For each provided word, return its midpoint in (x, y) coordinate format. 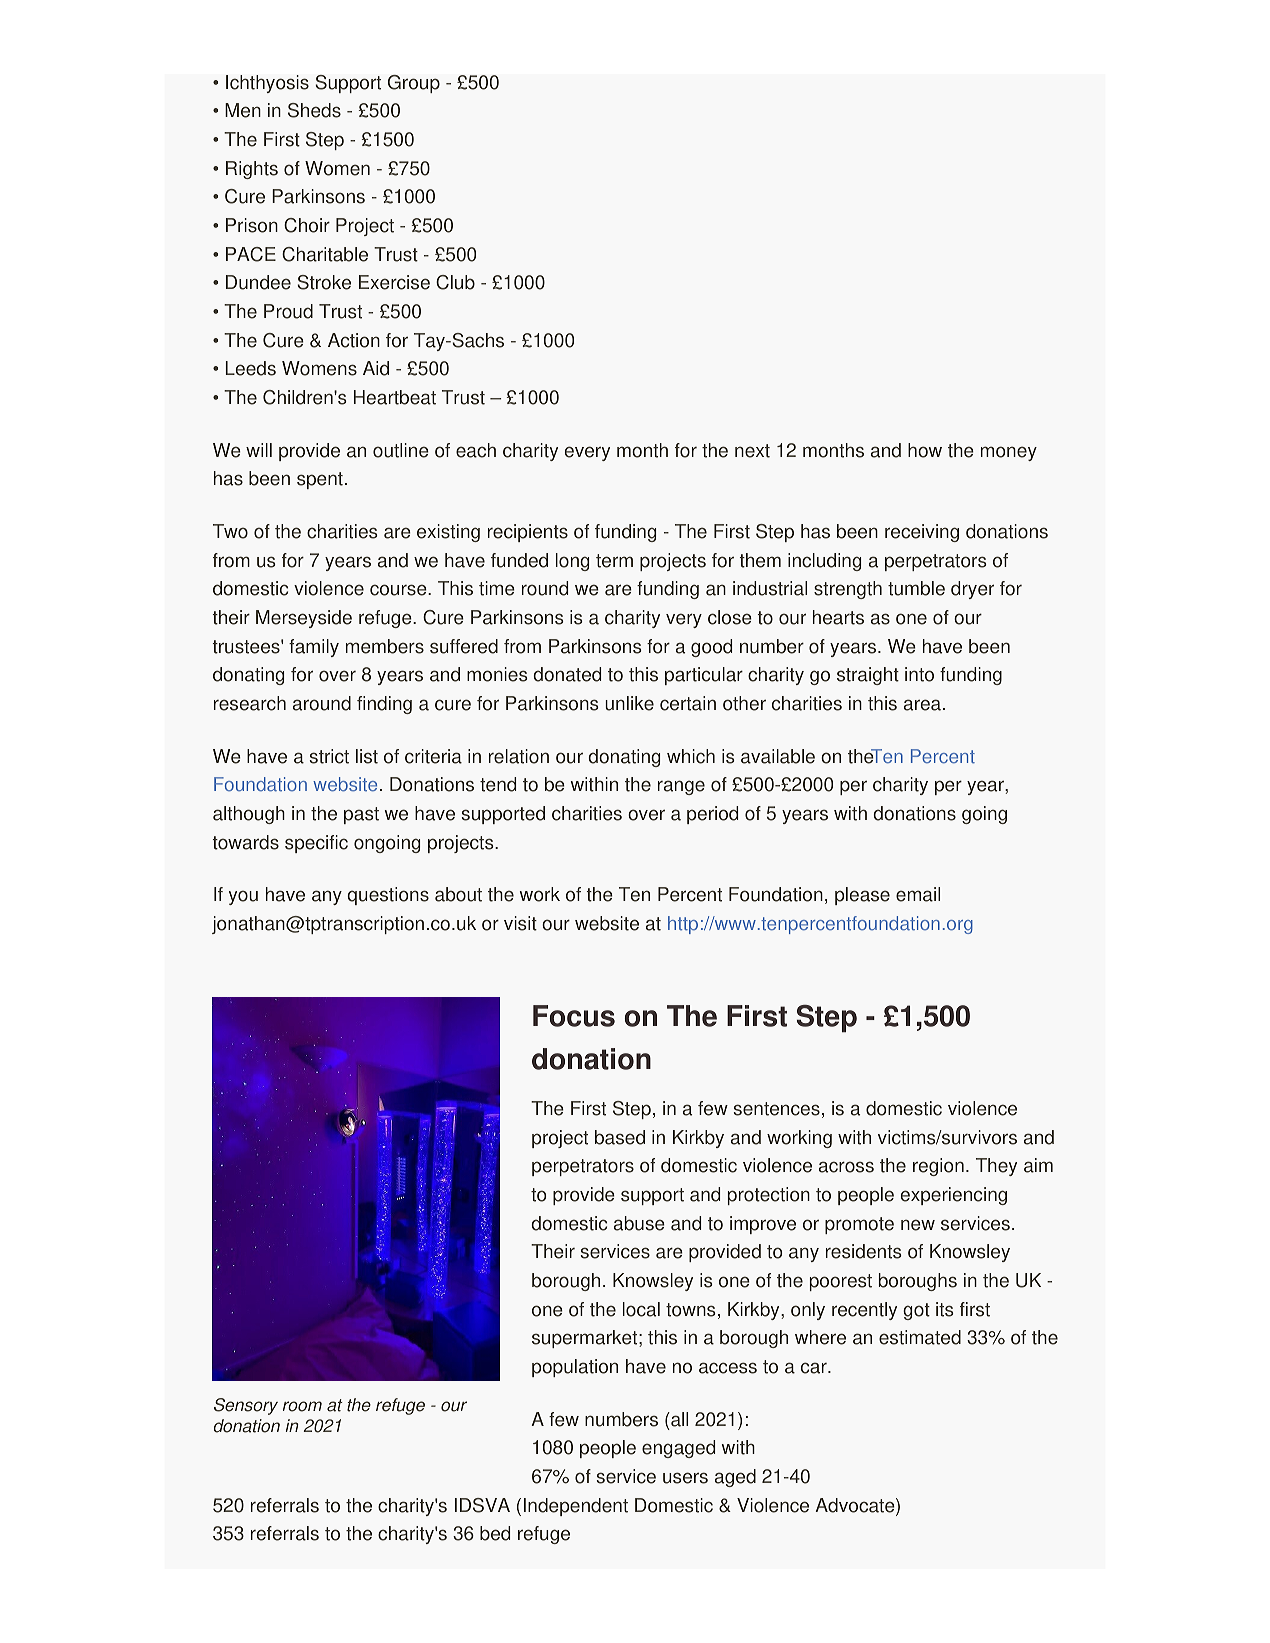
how (925, 450)
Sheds (314, 110)
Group (414, 84)
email (918, 894)
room (302, 1406)
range (681, 787)
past (361, 815)
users (685, 1478)
